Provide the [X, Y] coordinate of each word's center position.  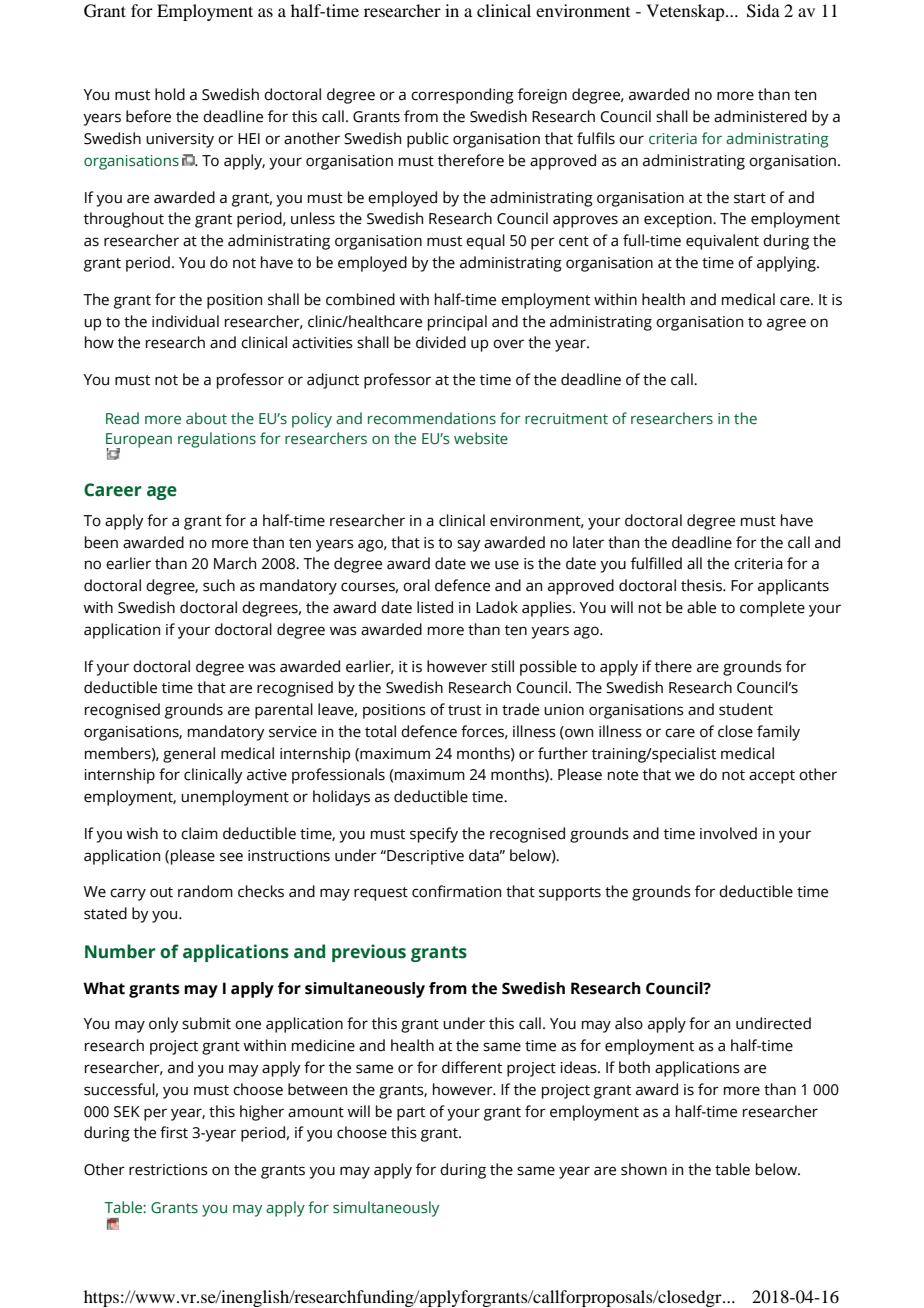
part [411, 1114]
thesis [702, 585]
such [219, 585]
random [205, 891]
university [180, 140]
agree [786, 324]
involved [728, 833]
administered [760, 116]
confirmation [456, 891]
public [428, 140]
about [206, 418]
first [174, 1132]
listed [435, 607]
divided [441, 342]
